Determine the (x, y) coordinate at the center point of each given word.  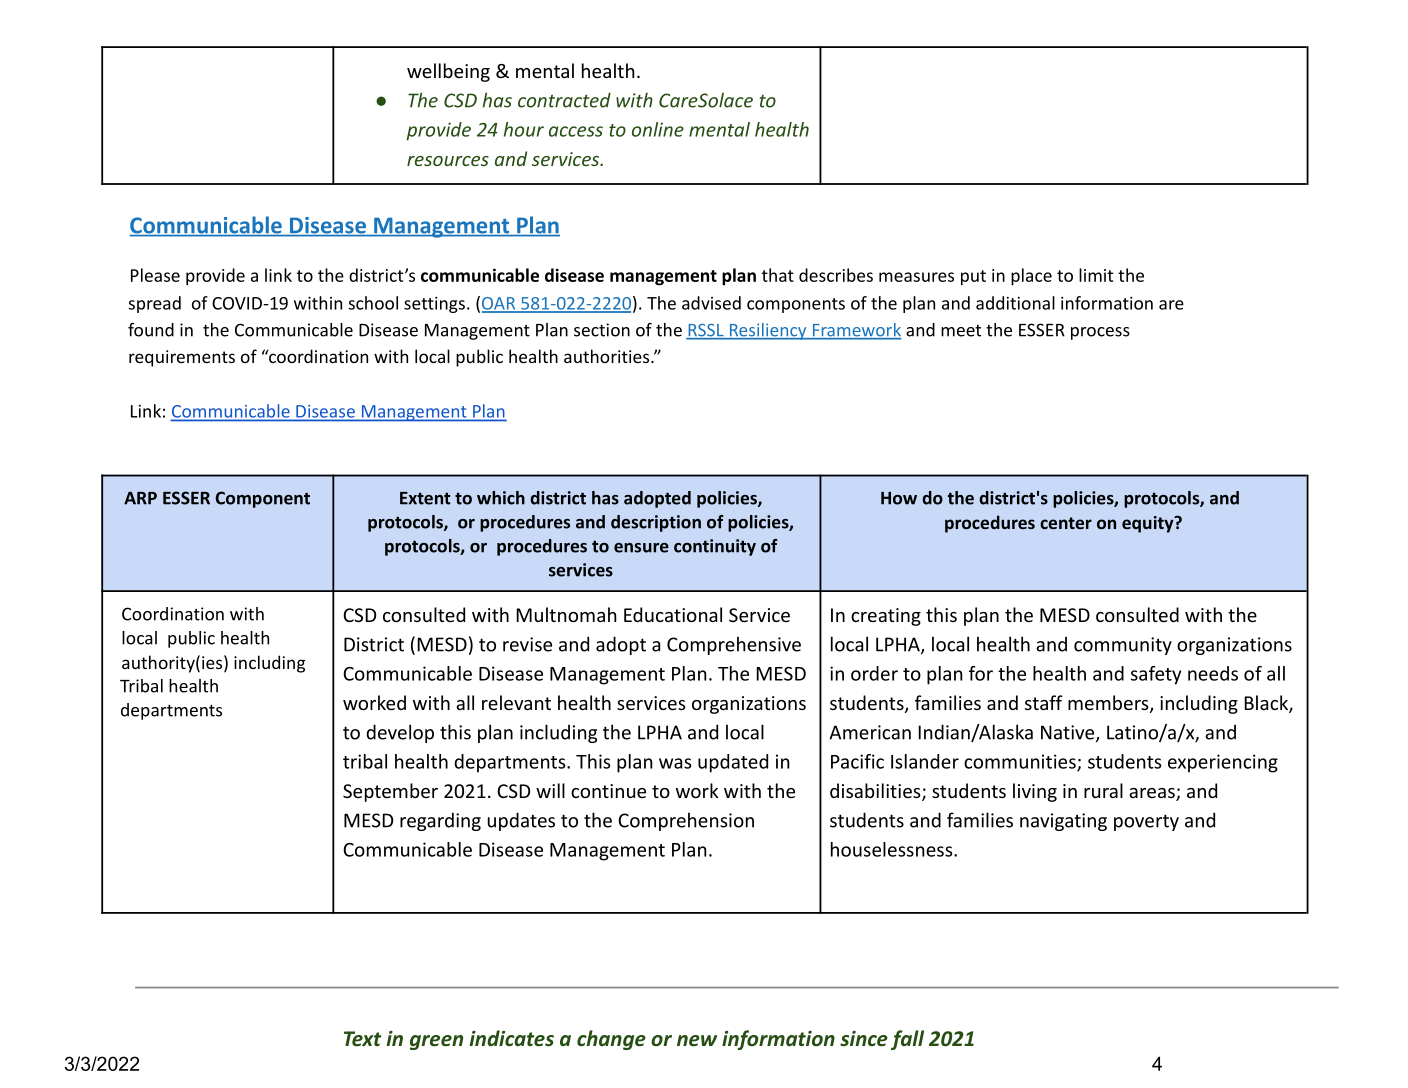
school (373, 303)
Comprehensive (734, 645)
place (1031, 277)
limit (1096, 275)
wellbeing (448, 72)
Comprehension (686, 821)
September (390, 792)
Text (362, 1039)
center (1066, 523)
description (656, 523)
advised (711, 303)
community (1123, 646)
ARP (140, 498)
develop (400, 733)
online (658, 129)
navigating (1063, 822)
